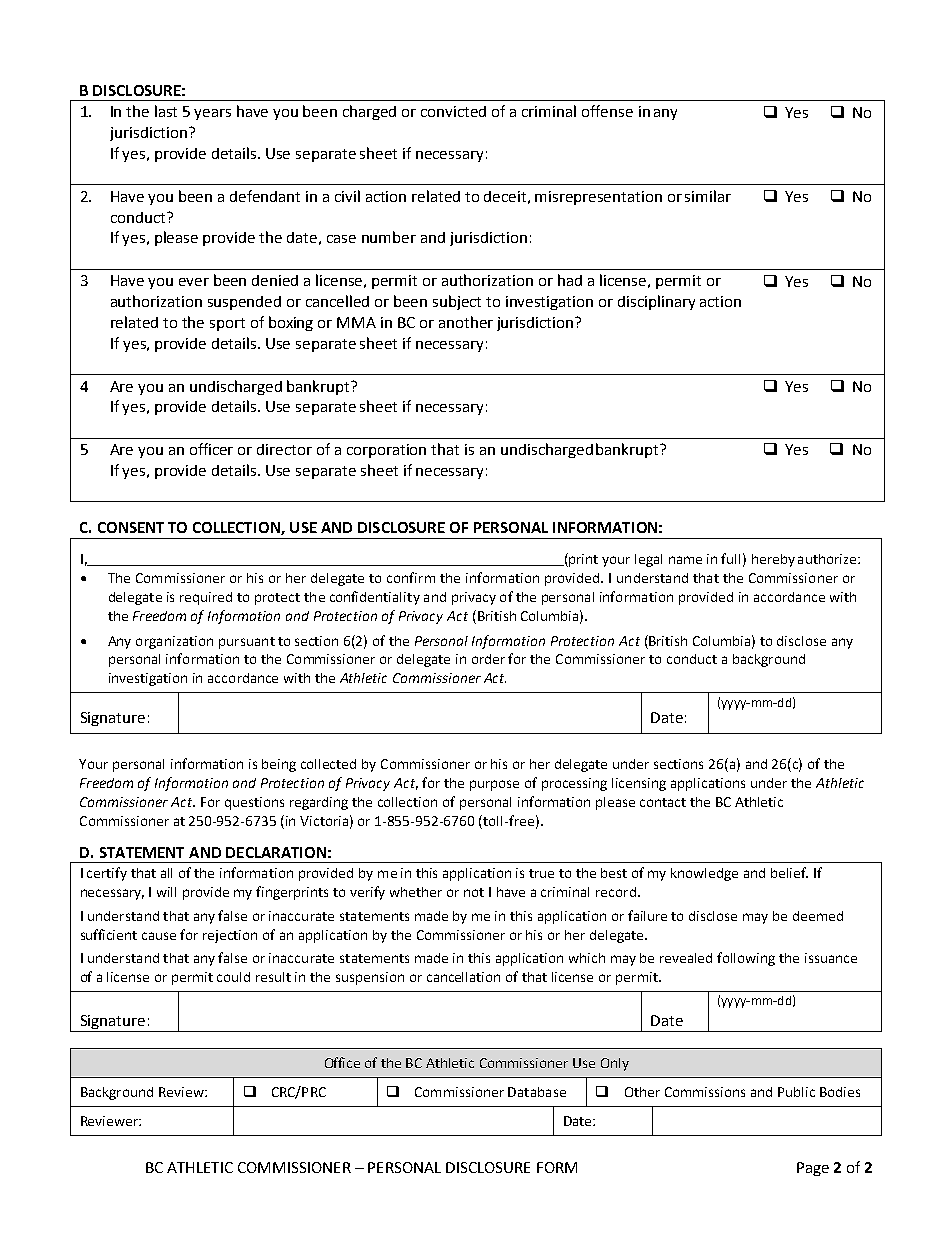 This screenshot has height=1233, width=952. What do you see at coordinates (537, 1092) in the screenshot?
I see `Database` at bounding box center [537, 1092].
